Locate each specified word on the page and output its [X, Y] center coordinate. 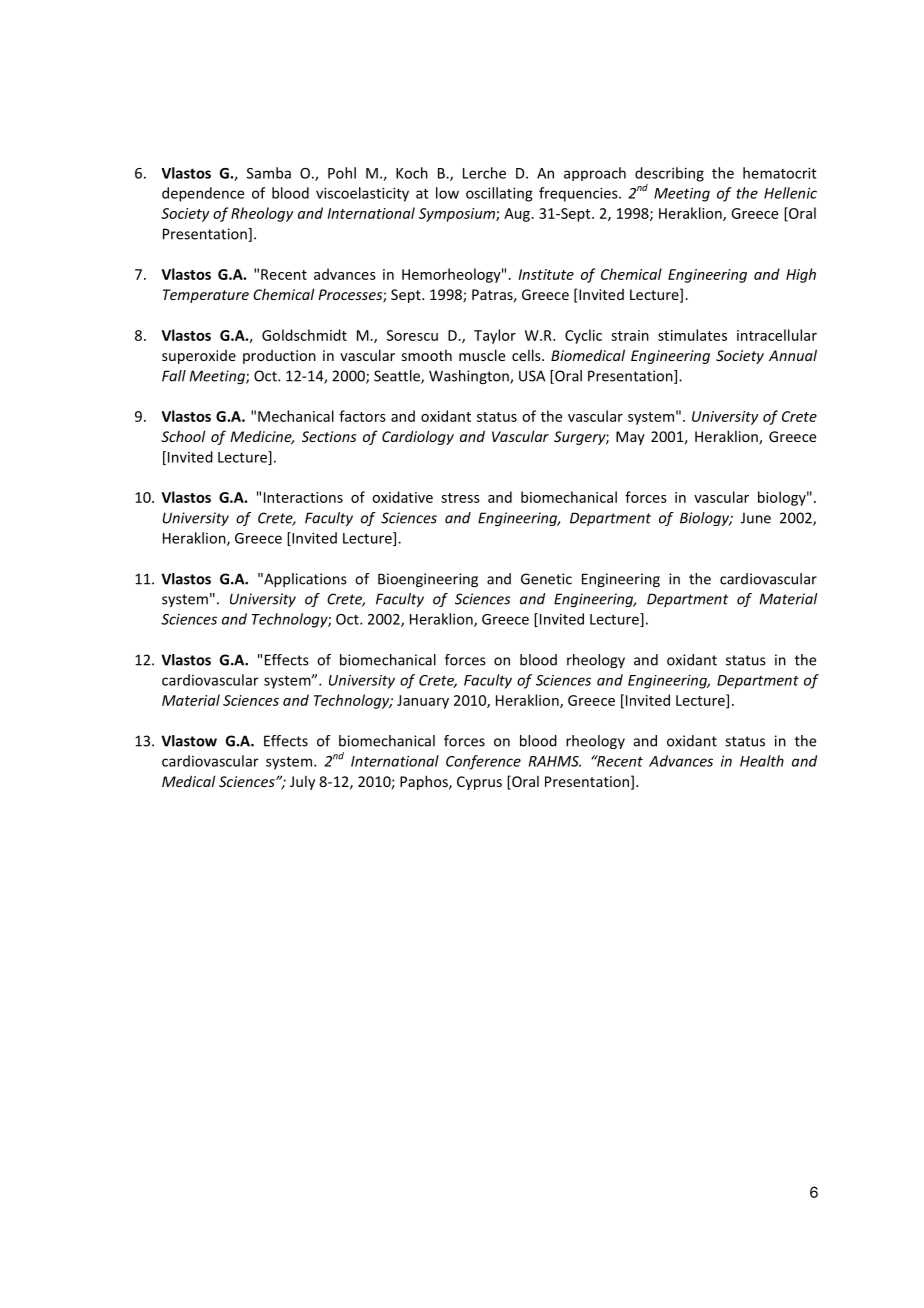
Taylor [495, 336]
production [279, 357]
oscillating [499, 194]
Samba [269, 173]
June [756, 518]
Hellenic [790, 193]
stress [460, 498]
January [423, 702]
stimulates [692, 335]
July [302, 783]
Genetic [546, 579]
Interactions [303, 497]
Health [762, 761]
